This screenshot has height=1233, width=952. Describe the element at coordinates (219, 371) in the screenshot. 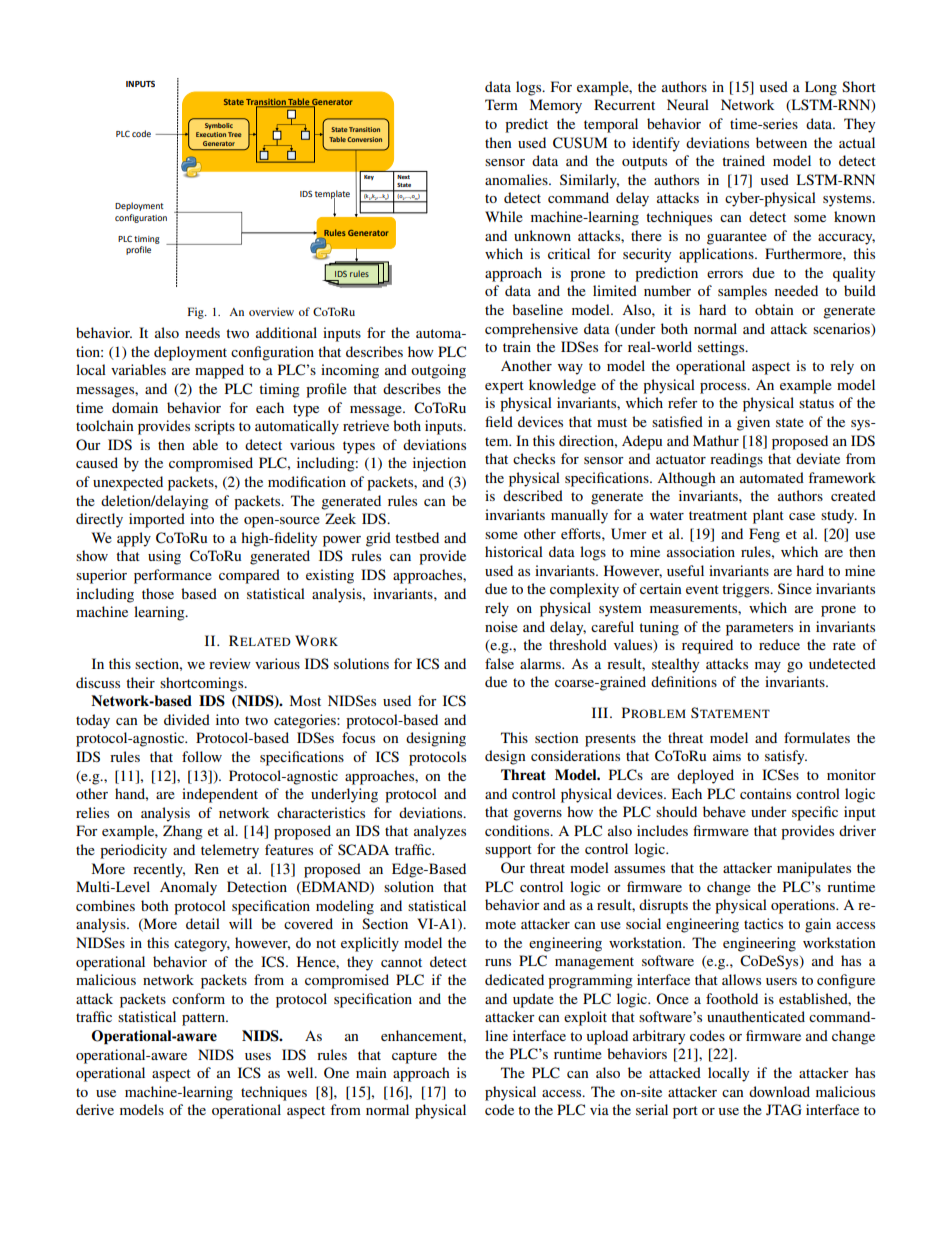

I see `mapped` at that location.
